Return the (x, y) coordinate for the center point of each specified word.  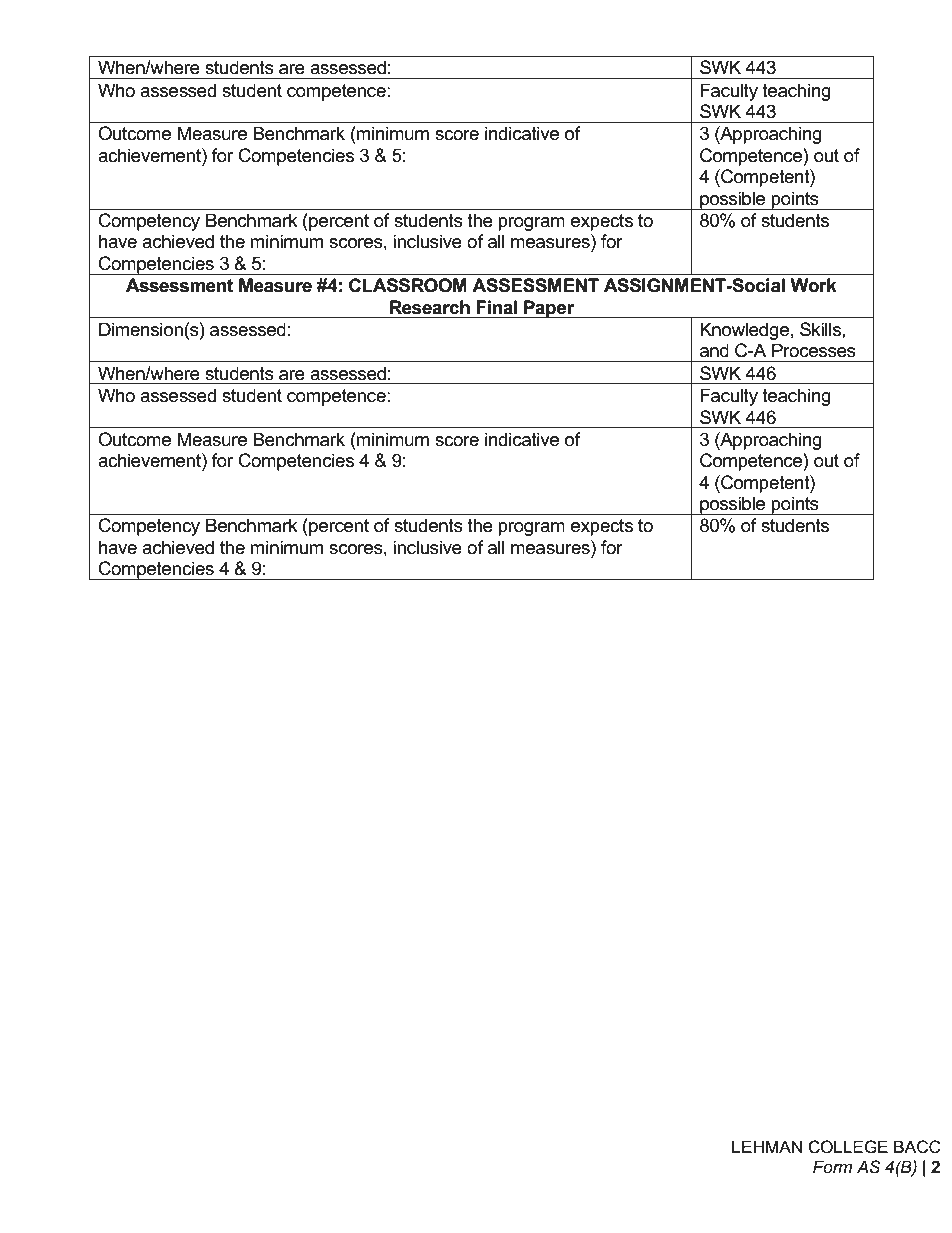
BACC (917, 1147)
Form (832, 1166)
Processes (814, 350)
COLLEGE (848, 1147)
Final (496, 307)
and (714, 350)
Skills (821, 329)
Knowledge (744, 331)
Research (430, 307)
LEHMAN (767, 1146)
